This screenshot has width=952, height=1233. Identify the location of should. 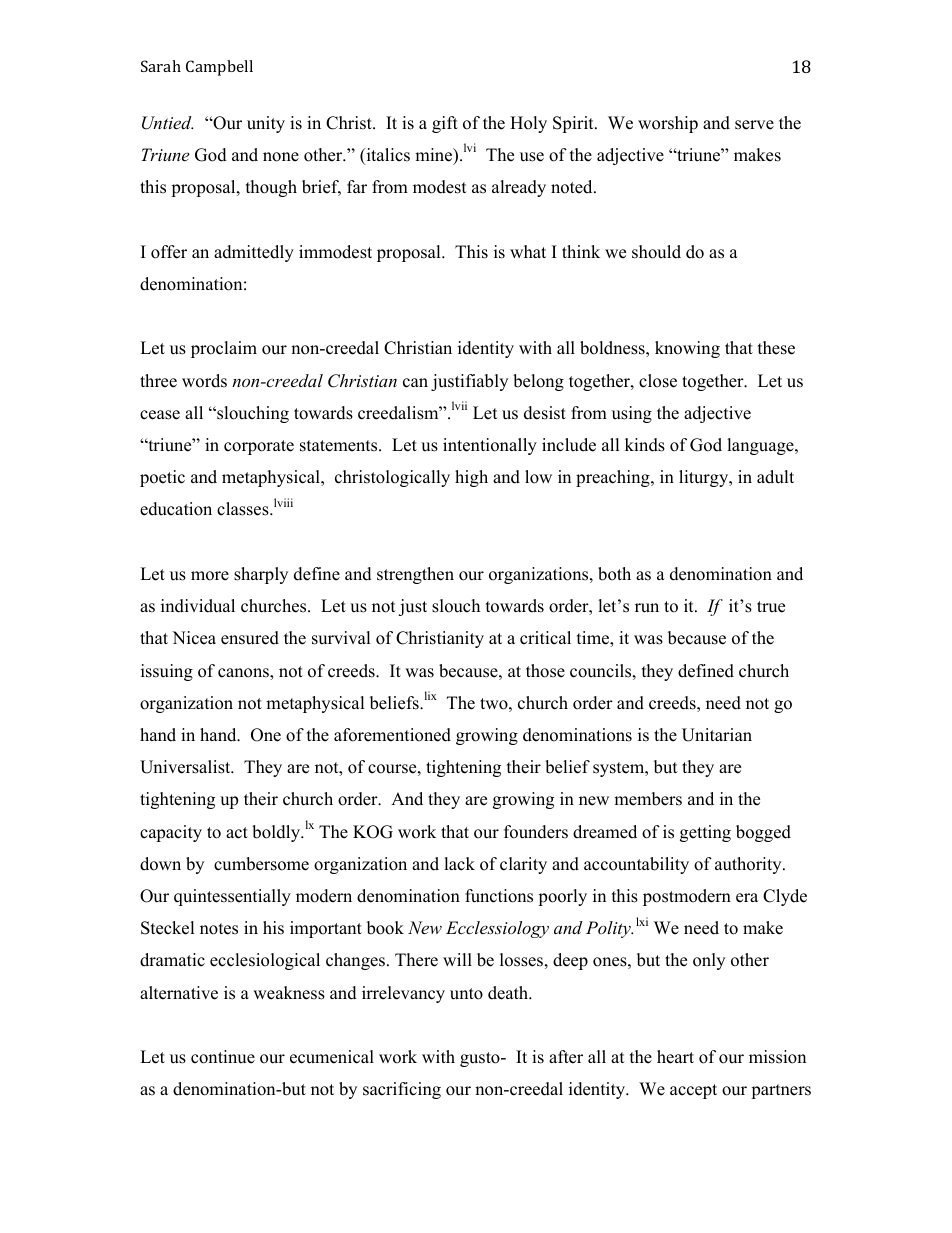
(656, 252).
